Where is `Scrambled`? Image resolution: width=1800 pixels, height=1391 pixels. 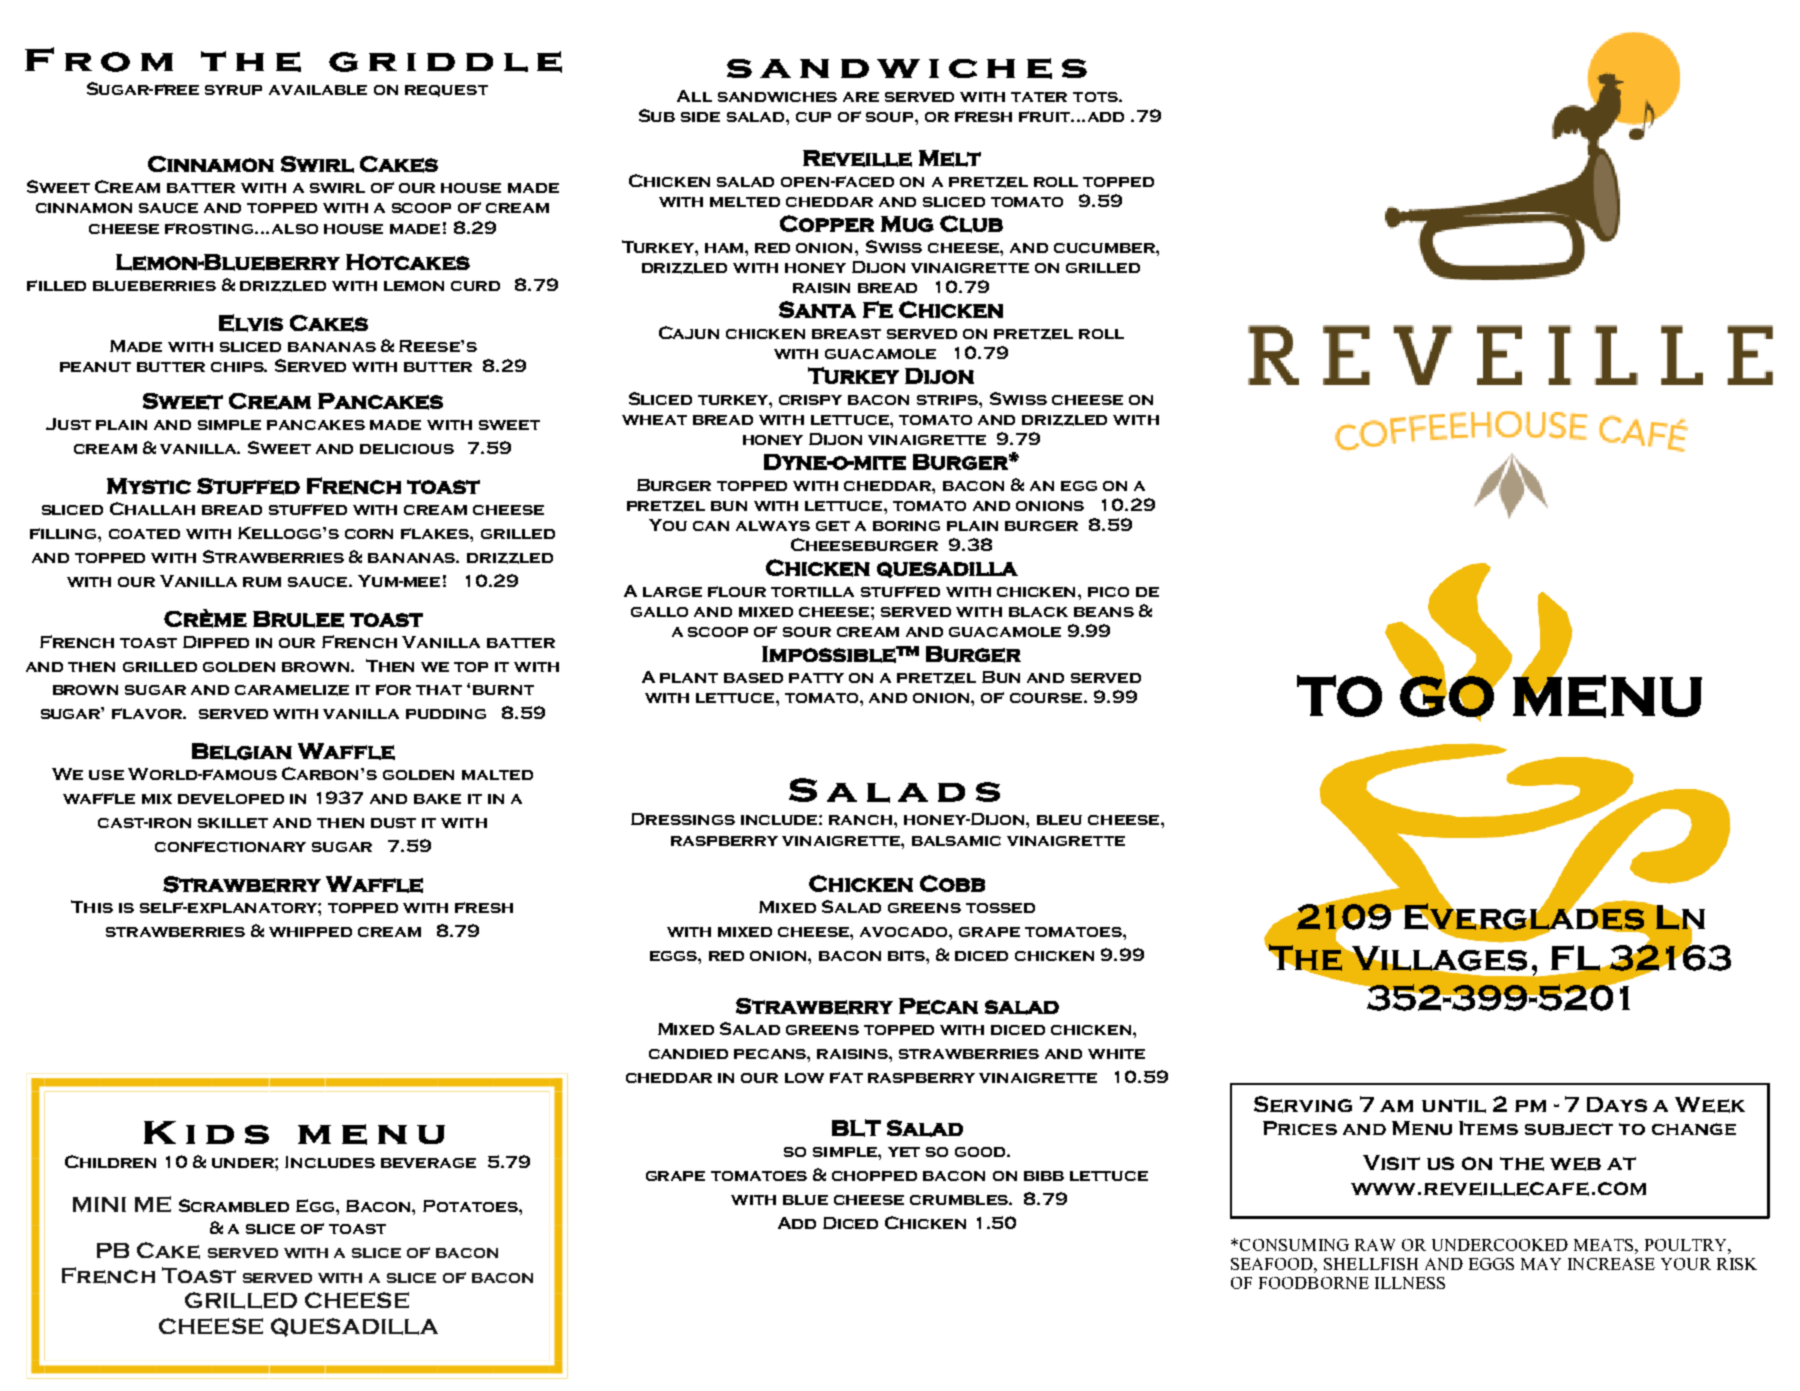
Scrambled is located at coordinates (234, 1205).
